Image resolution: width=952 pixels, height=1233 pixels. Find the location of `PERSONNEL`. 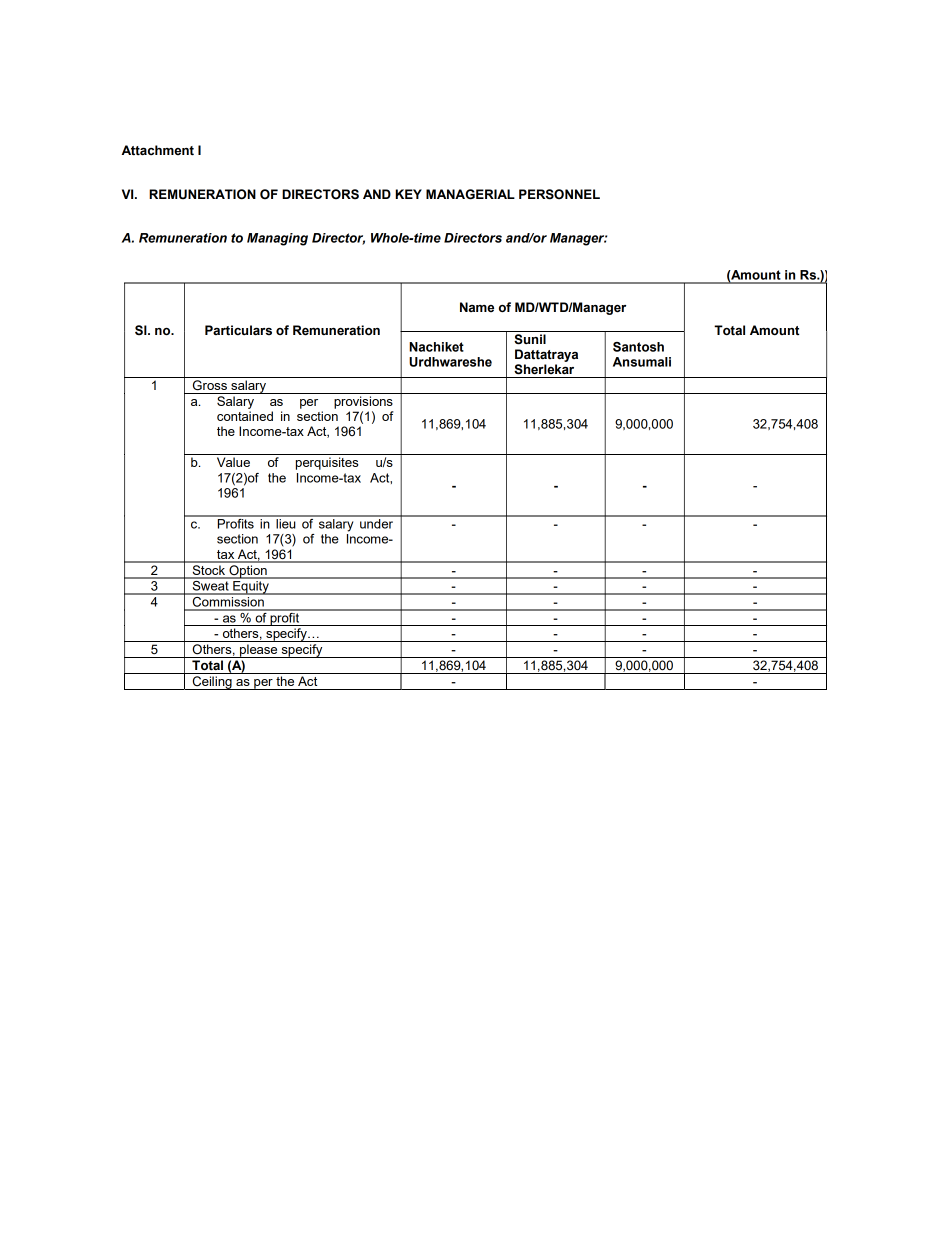

PERSONNEL is located at coordinates (559, 194).
